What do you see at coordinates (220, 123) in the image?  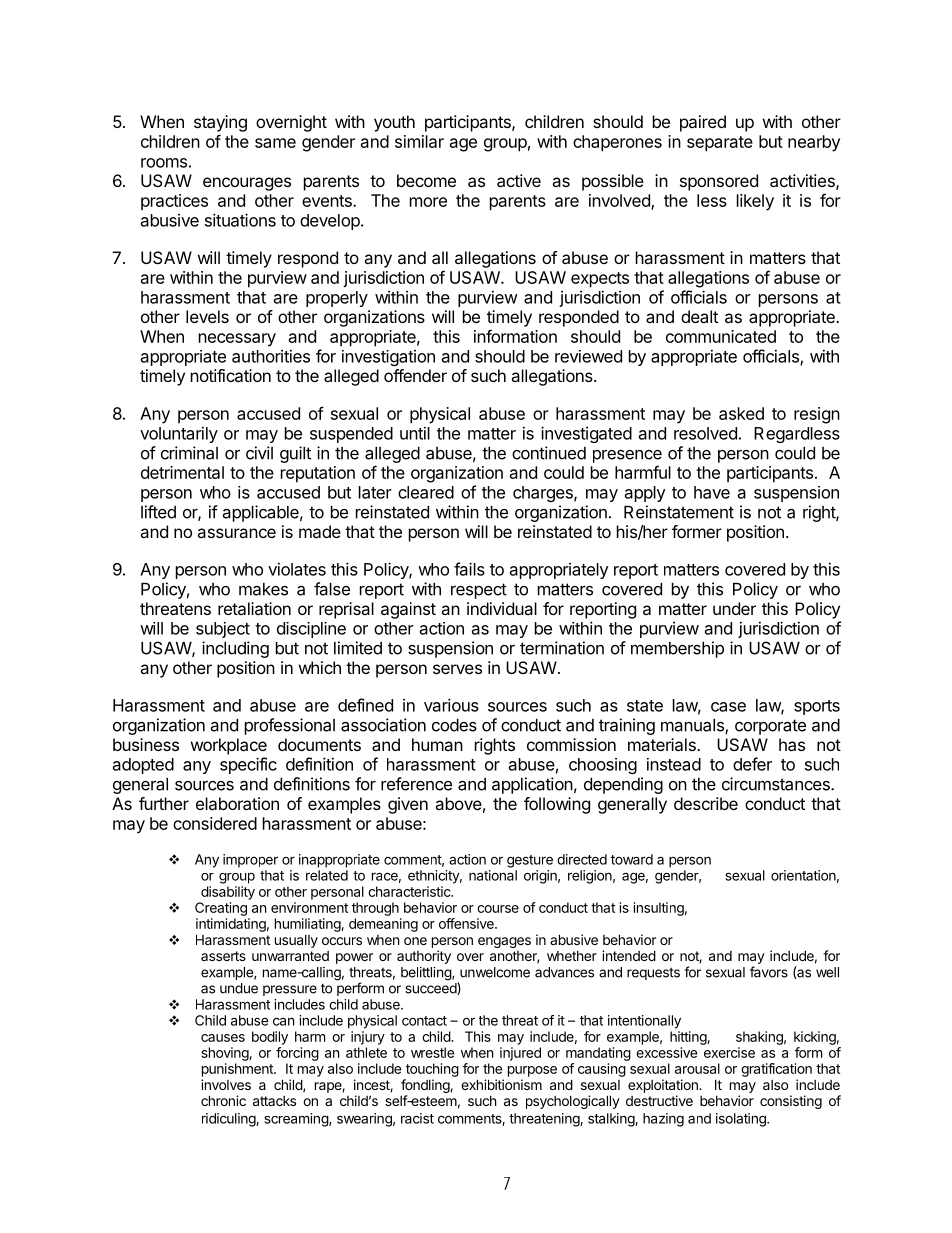 I see `staying` at bounding box center [220, 123].
